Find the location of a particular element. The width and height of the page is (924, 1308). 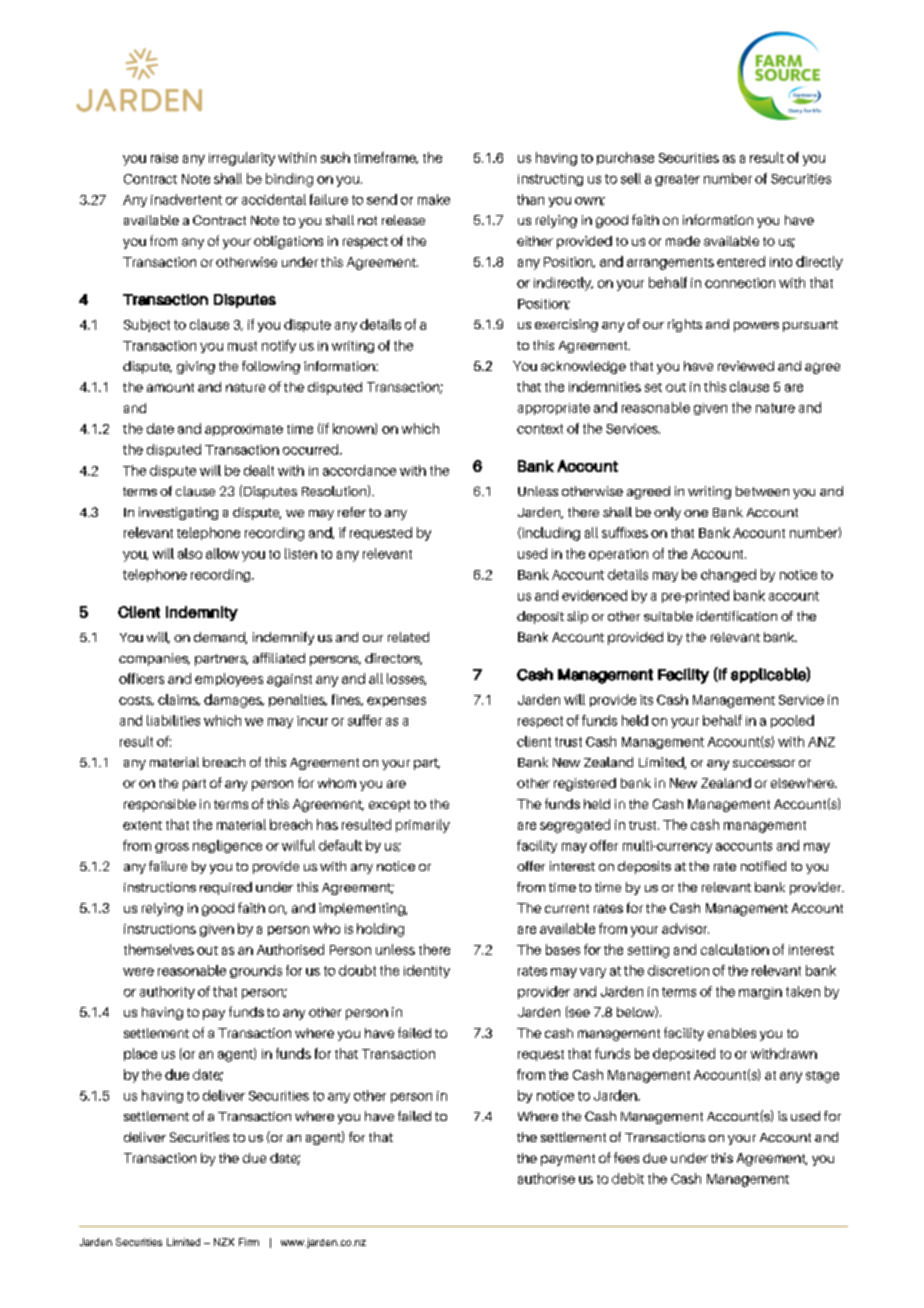

allow is located at coordinates (222, 553).
